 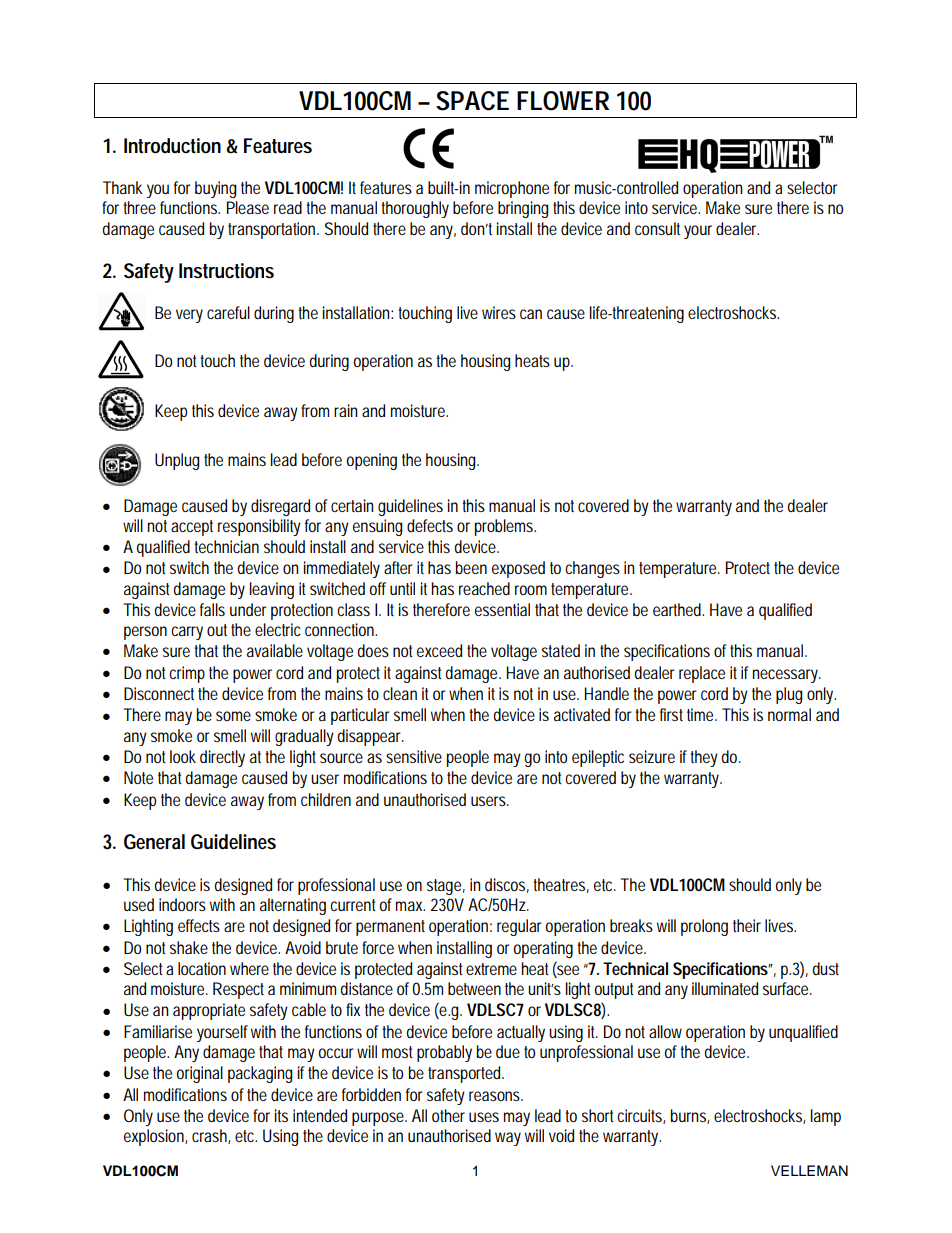 I want to click on earthed, so click(x=678, y=609).
